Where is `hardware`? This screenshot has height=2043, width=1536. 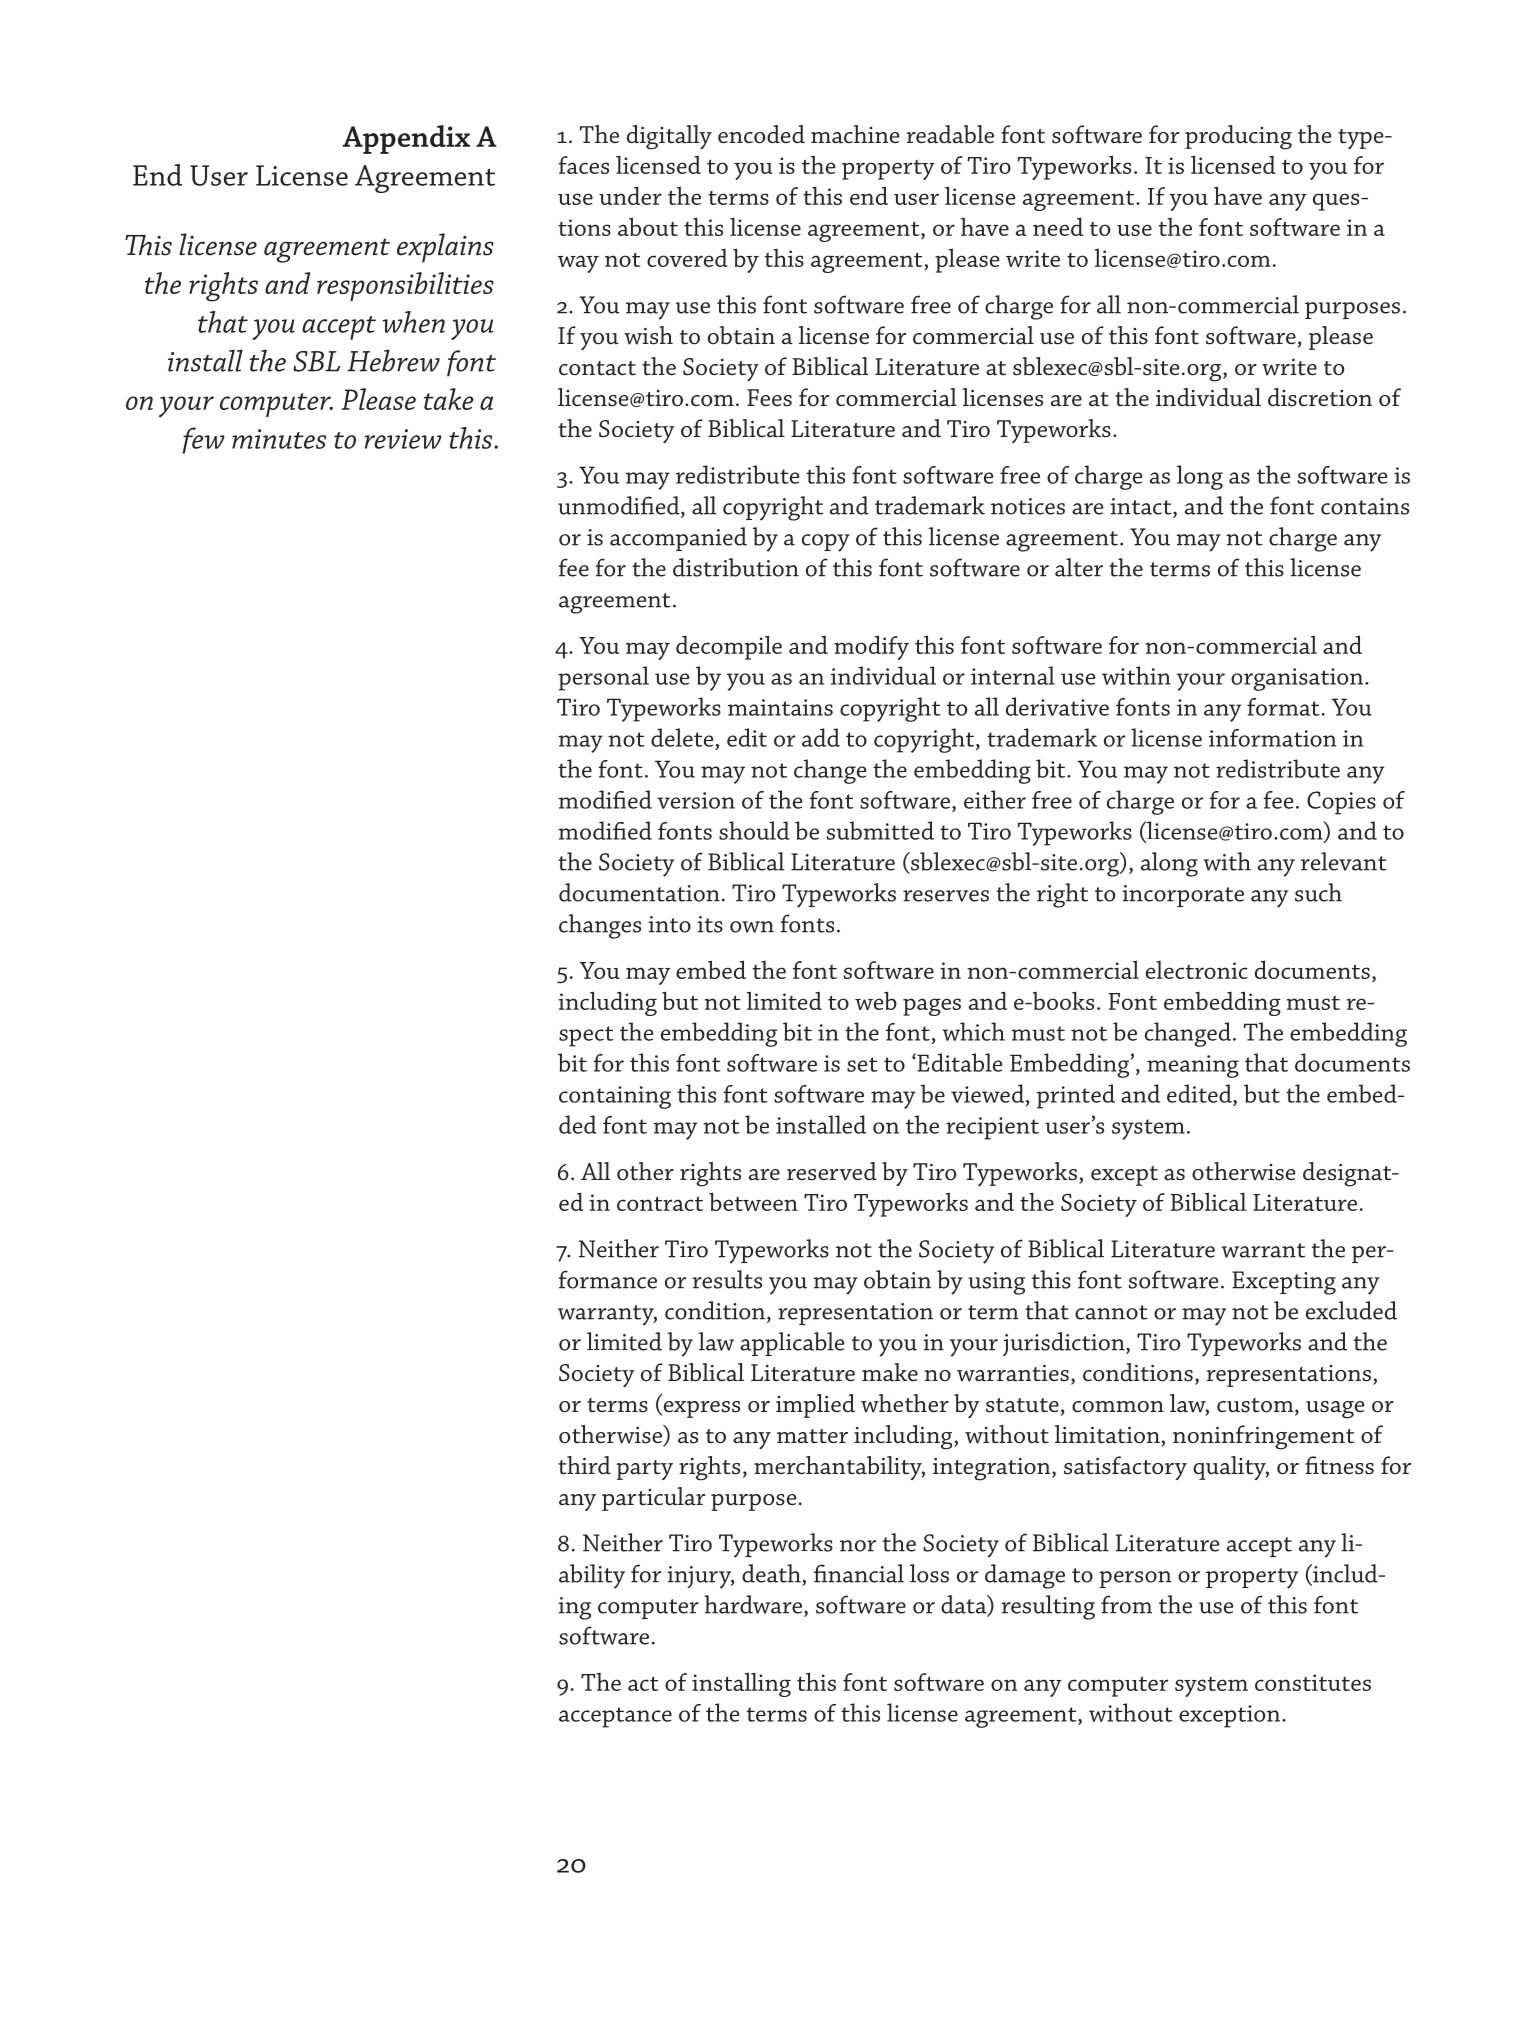 hardware is located at coordinates (753, 1604).
